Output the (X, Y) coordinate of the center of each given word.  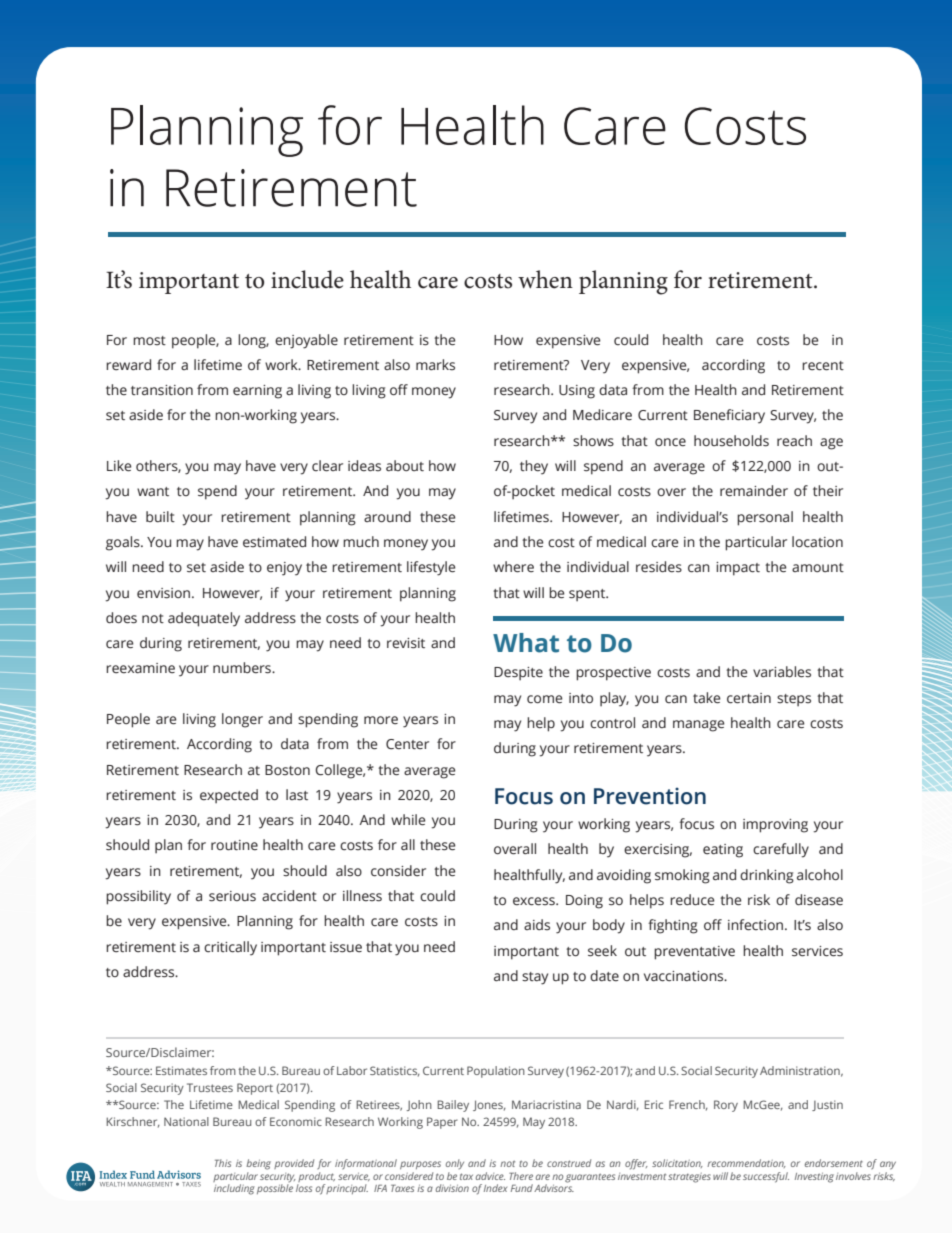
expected (229, 796)
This (223, 1163)
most (149, 340)
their (828, 491)
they (534, 467)
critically (230, 948)
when (545, 279)
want (153, 491)
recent (823, 366)
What (526, 643)
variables (782, 672)
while (408, 820)
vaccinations (685, 976)
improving (775, 826)
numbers (243, 668)
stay (535, 978)
